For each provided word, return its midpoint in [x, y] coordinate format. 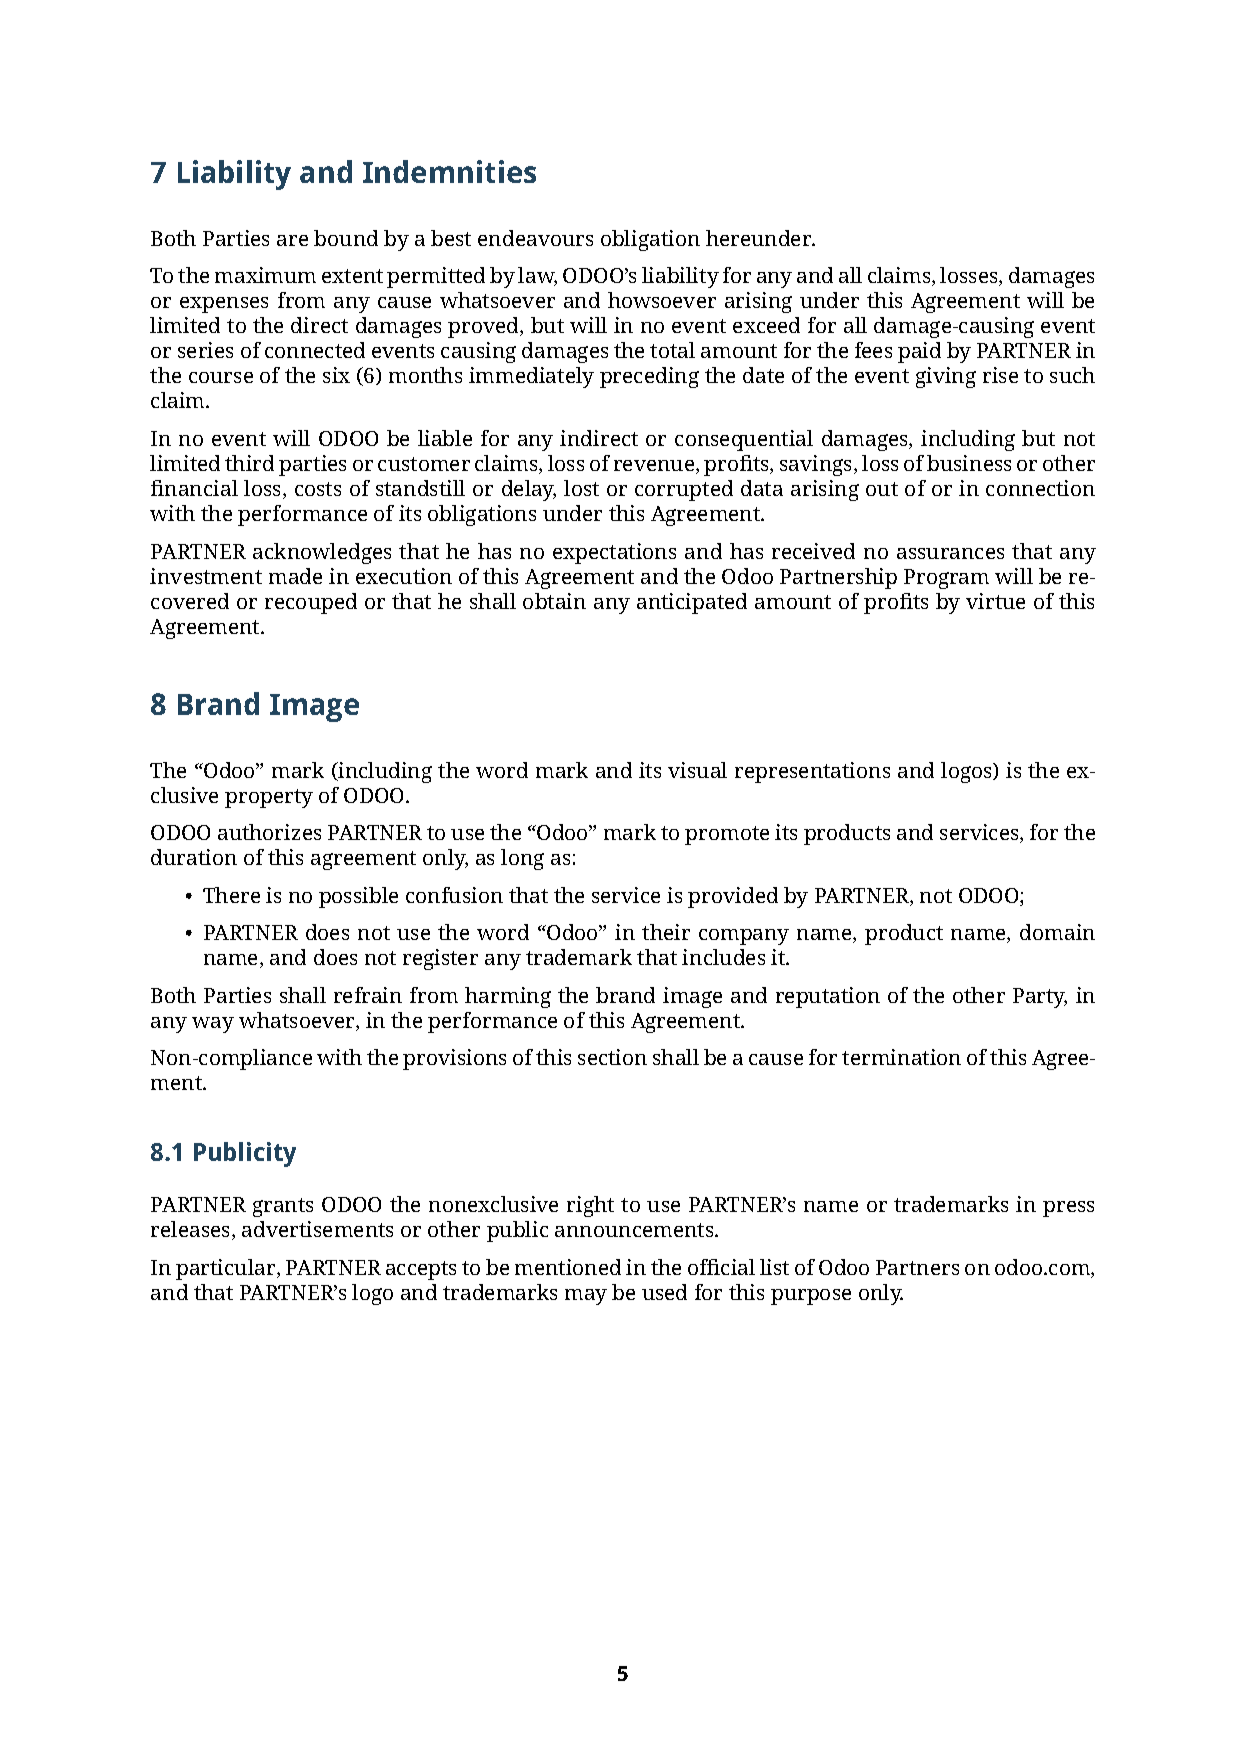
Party [1040, 998]
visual [697, 770]
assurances [950, 553]
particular [227, 1269]
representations [812, 772]
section [612, 1057]
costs [318, 489]
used [664, 1292]
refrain [368, 995]
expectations [614, 553]
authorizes [269, 832]
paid [919, 352]
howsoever [662, 300]
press [1068, 1209]
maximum [265, 275]
